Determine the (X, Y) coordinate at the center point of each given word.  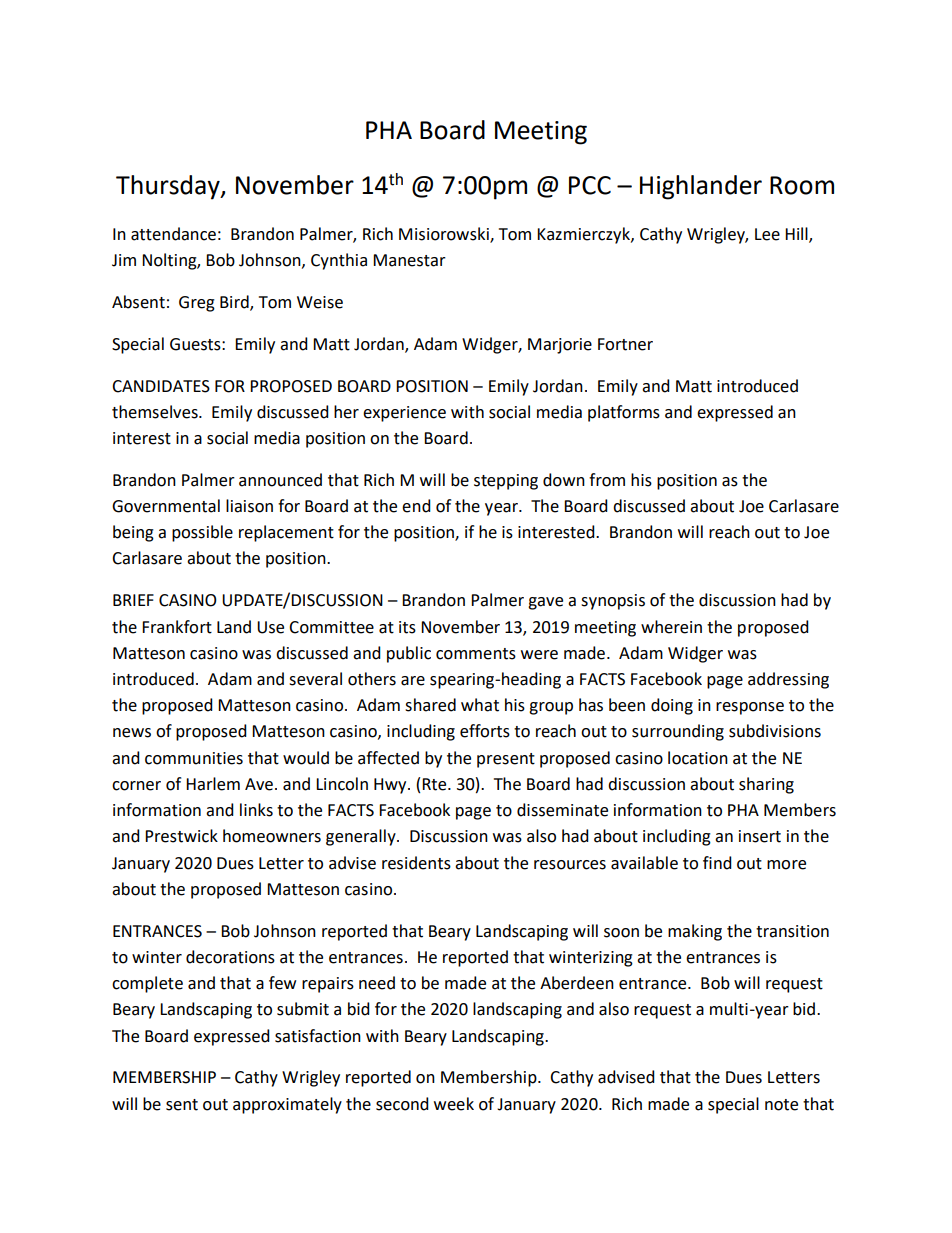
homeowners (272, 836)
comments (476, 654)
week (454, 1104)
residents (416, 863)
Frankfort (177, 627)
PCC (590, 185)
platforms (624, 413)
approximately (287, 1105)
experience (404, 414)
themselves (156, 412)
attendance (173, 234)
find (717, 863)
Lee (767, 234)
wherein (671, 627)
